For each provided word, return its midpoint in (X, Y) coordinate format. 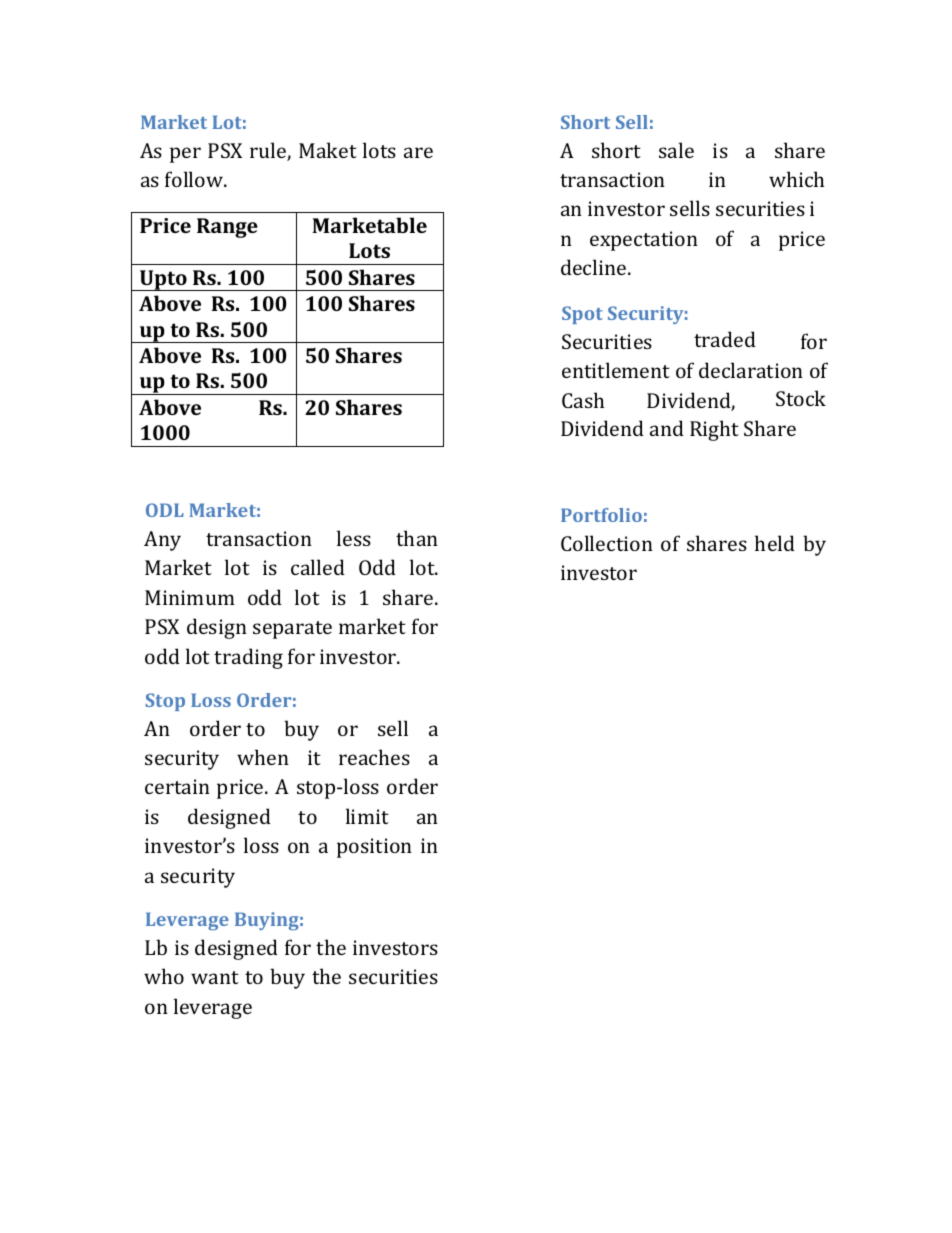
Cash (583, 400)
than (417, 538)
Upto (163, 280)
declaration (751, 370)
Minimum (190, 597)
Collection (607, 543)
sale (676, 150)
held (775, 543)
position (374, 848)
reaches (374, 757)
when (263, 757)
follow (195, 179)
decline (595, 267)
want (215, 977)
